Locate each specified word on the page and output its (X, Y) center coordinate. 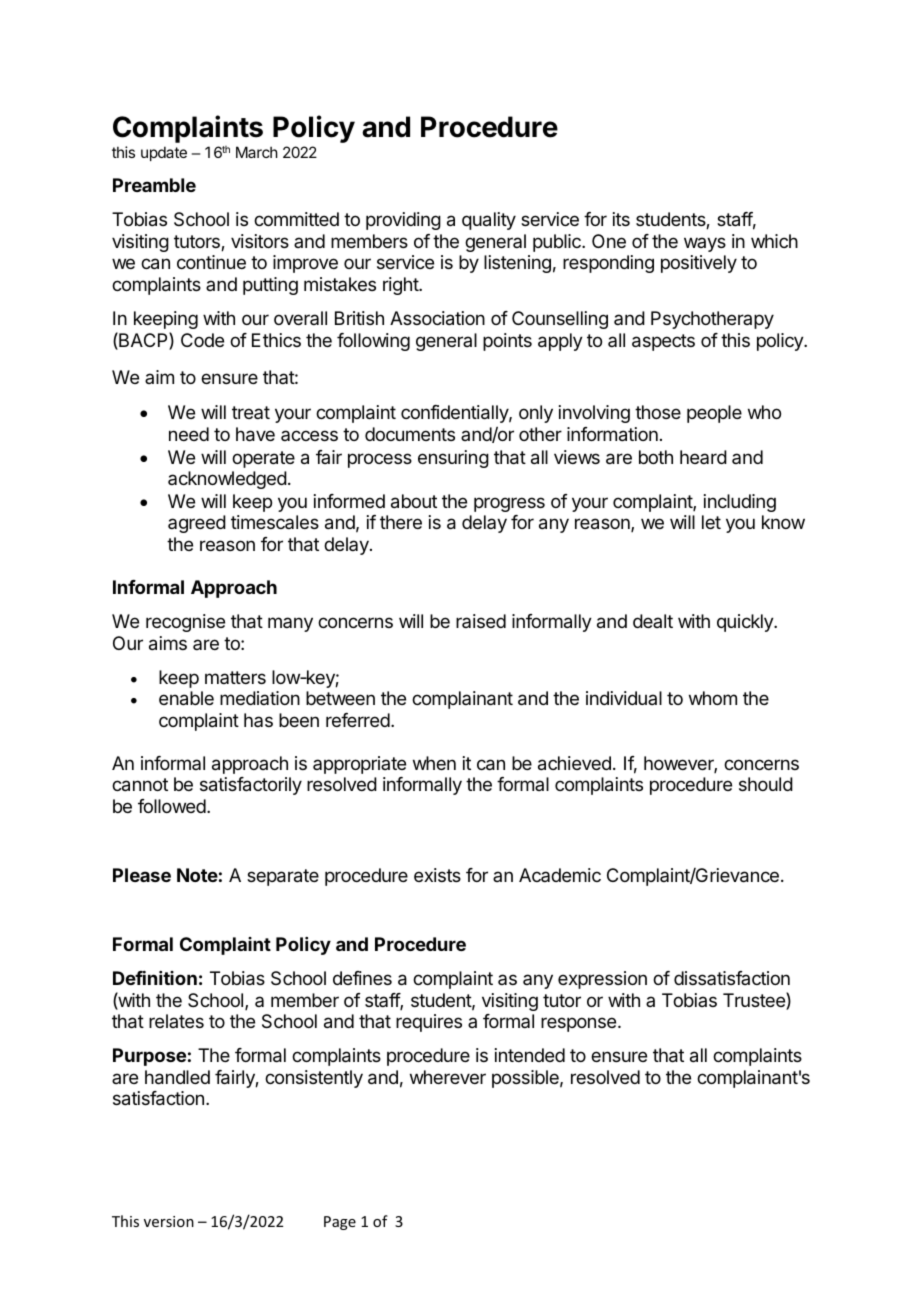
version (169, 1221)
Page (340, 1223)
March (257, 152)
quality (489, 221)
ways (705, 244)
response (580, 1024)
